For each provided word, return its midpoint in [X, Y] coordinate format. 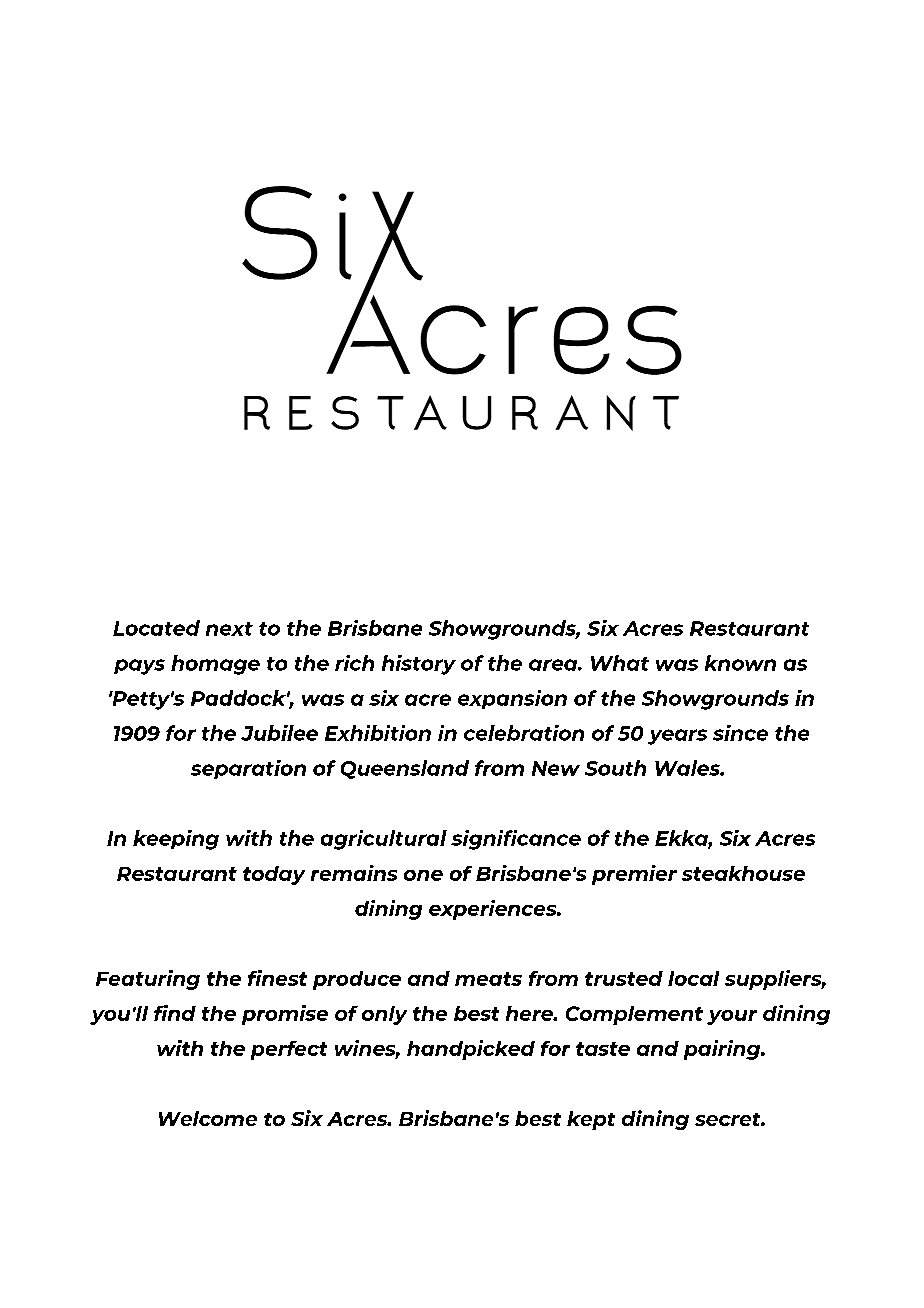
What [620, 663]
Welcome [208, 1118]
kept [591, 1120]
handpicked [471, 1050]
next [229, 629]
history [419, 665]
